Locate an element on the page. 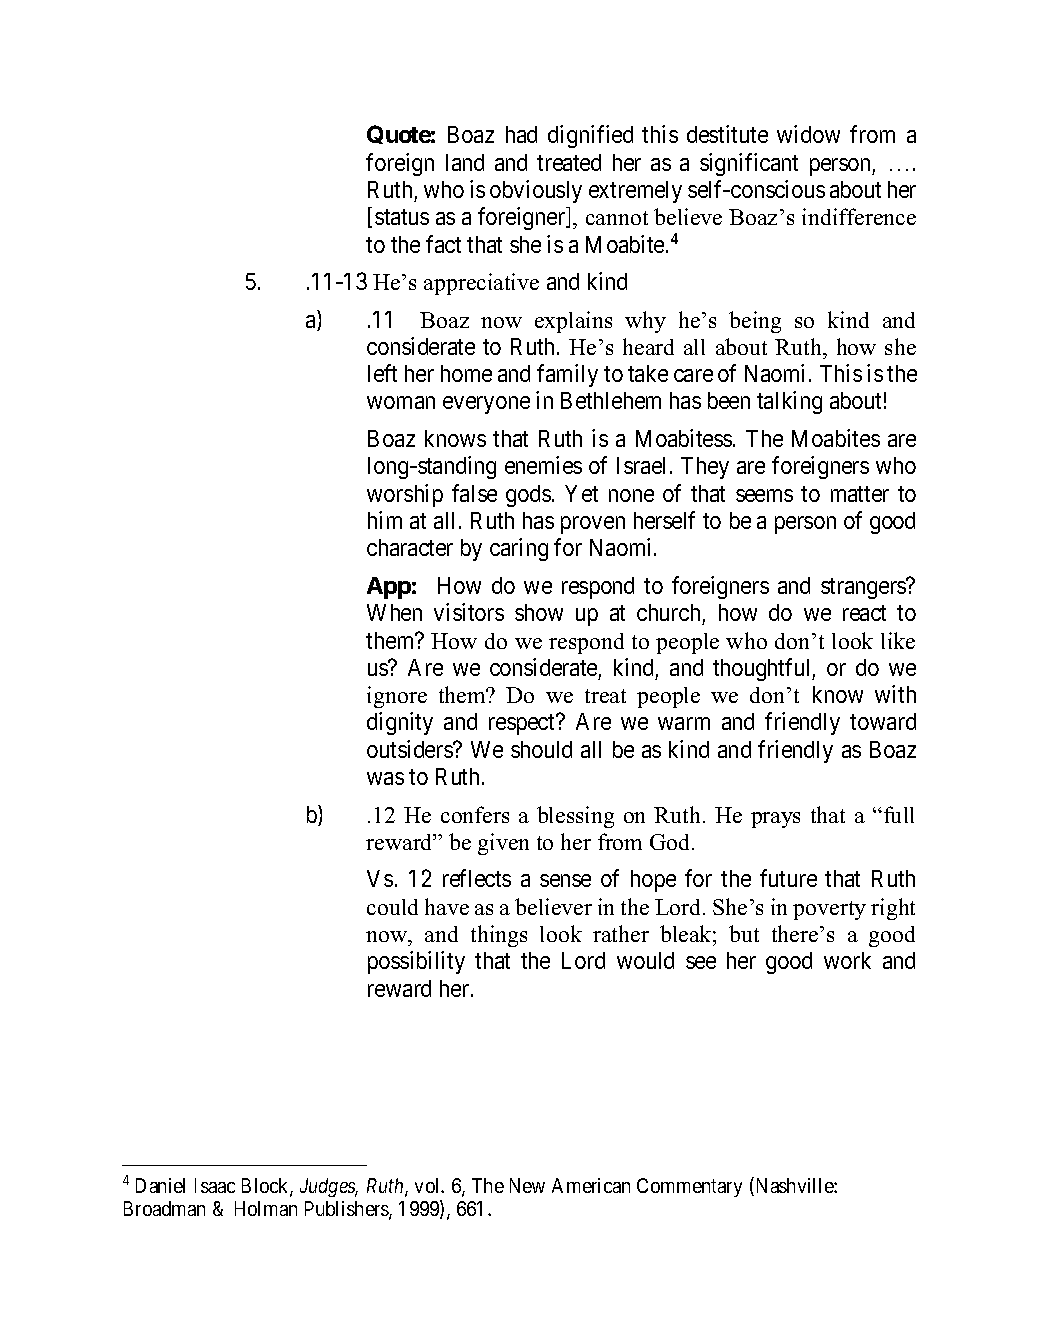  widow is located at coordinates (808, 134).
